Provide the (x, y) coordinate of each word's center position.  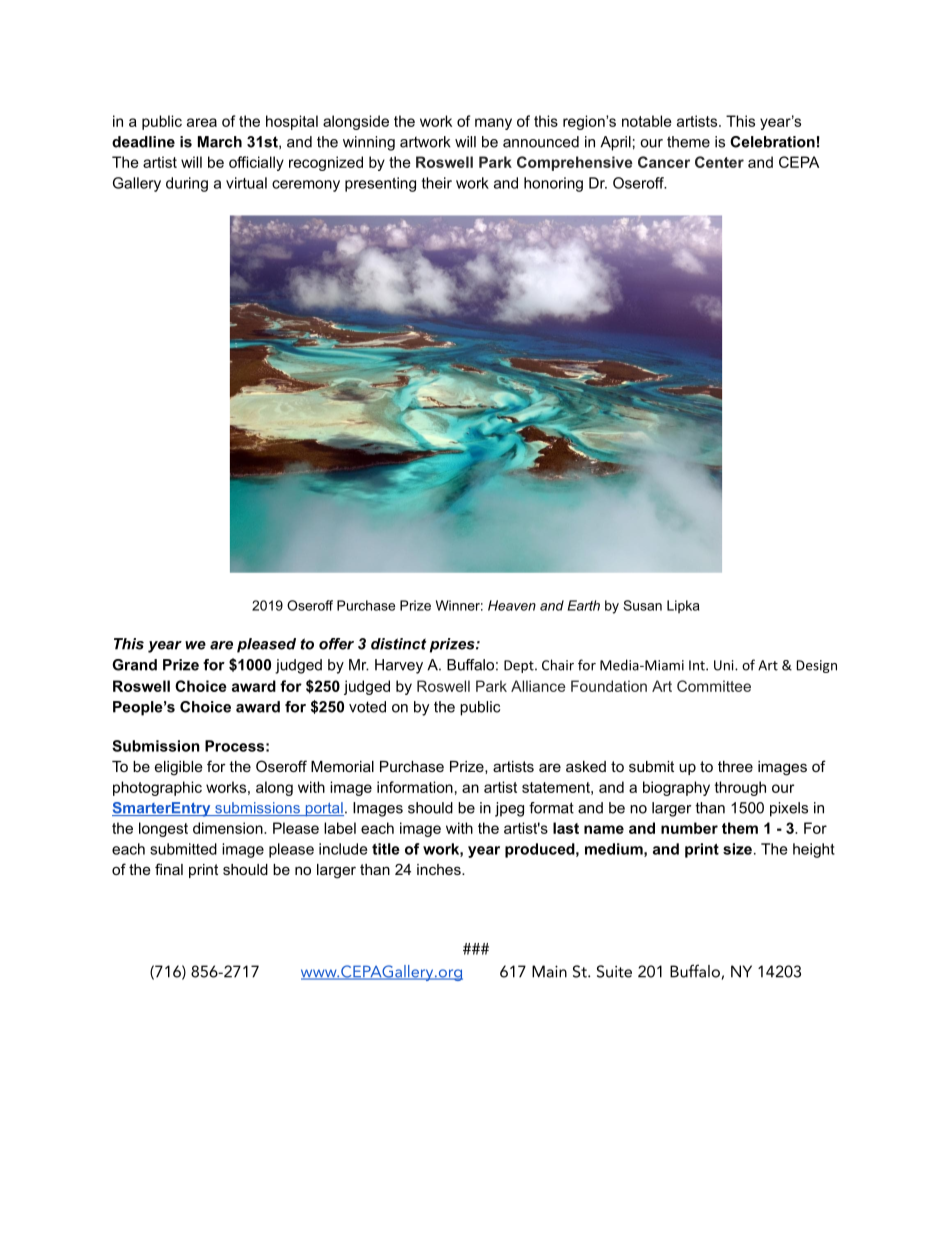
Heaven (512, 605)
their (437, 183)
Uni (725, 665)
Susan (642, 605)
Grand (134, 665)
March (220, 142)
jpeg (509, 809)
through (740, 788)
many (493, 124)
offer (336, 644)
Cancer (664, 162)
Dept (520, 666)
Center (719, 162)
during (187, 184)
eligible (179, 768)
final (169, 869)
